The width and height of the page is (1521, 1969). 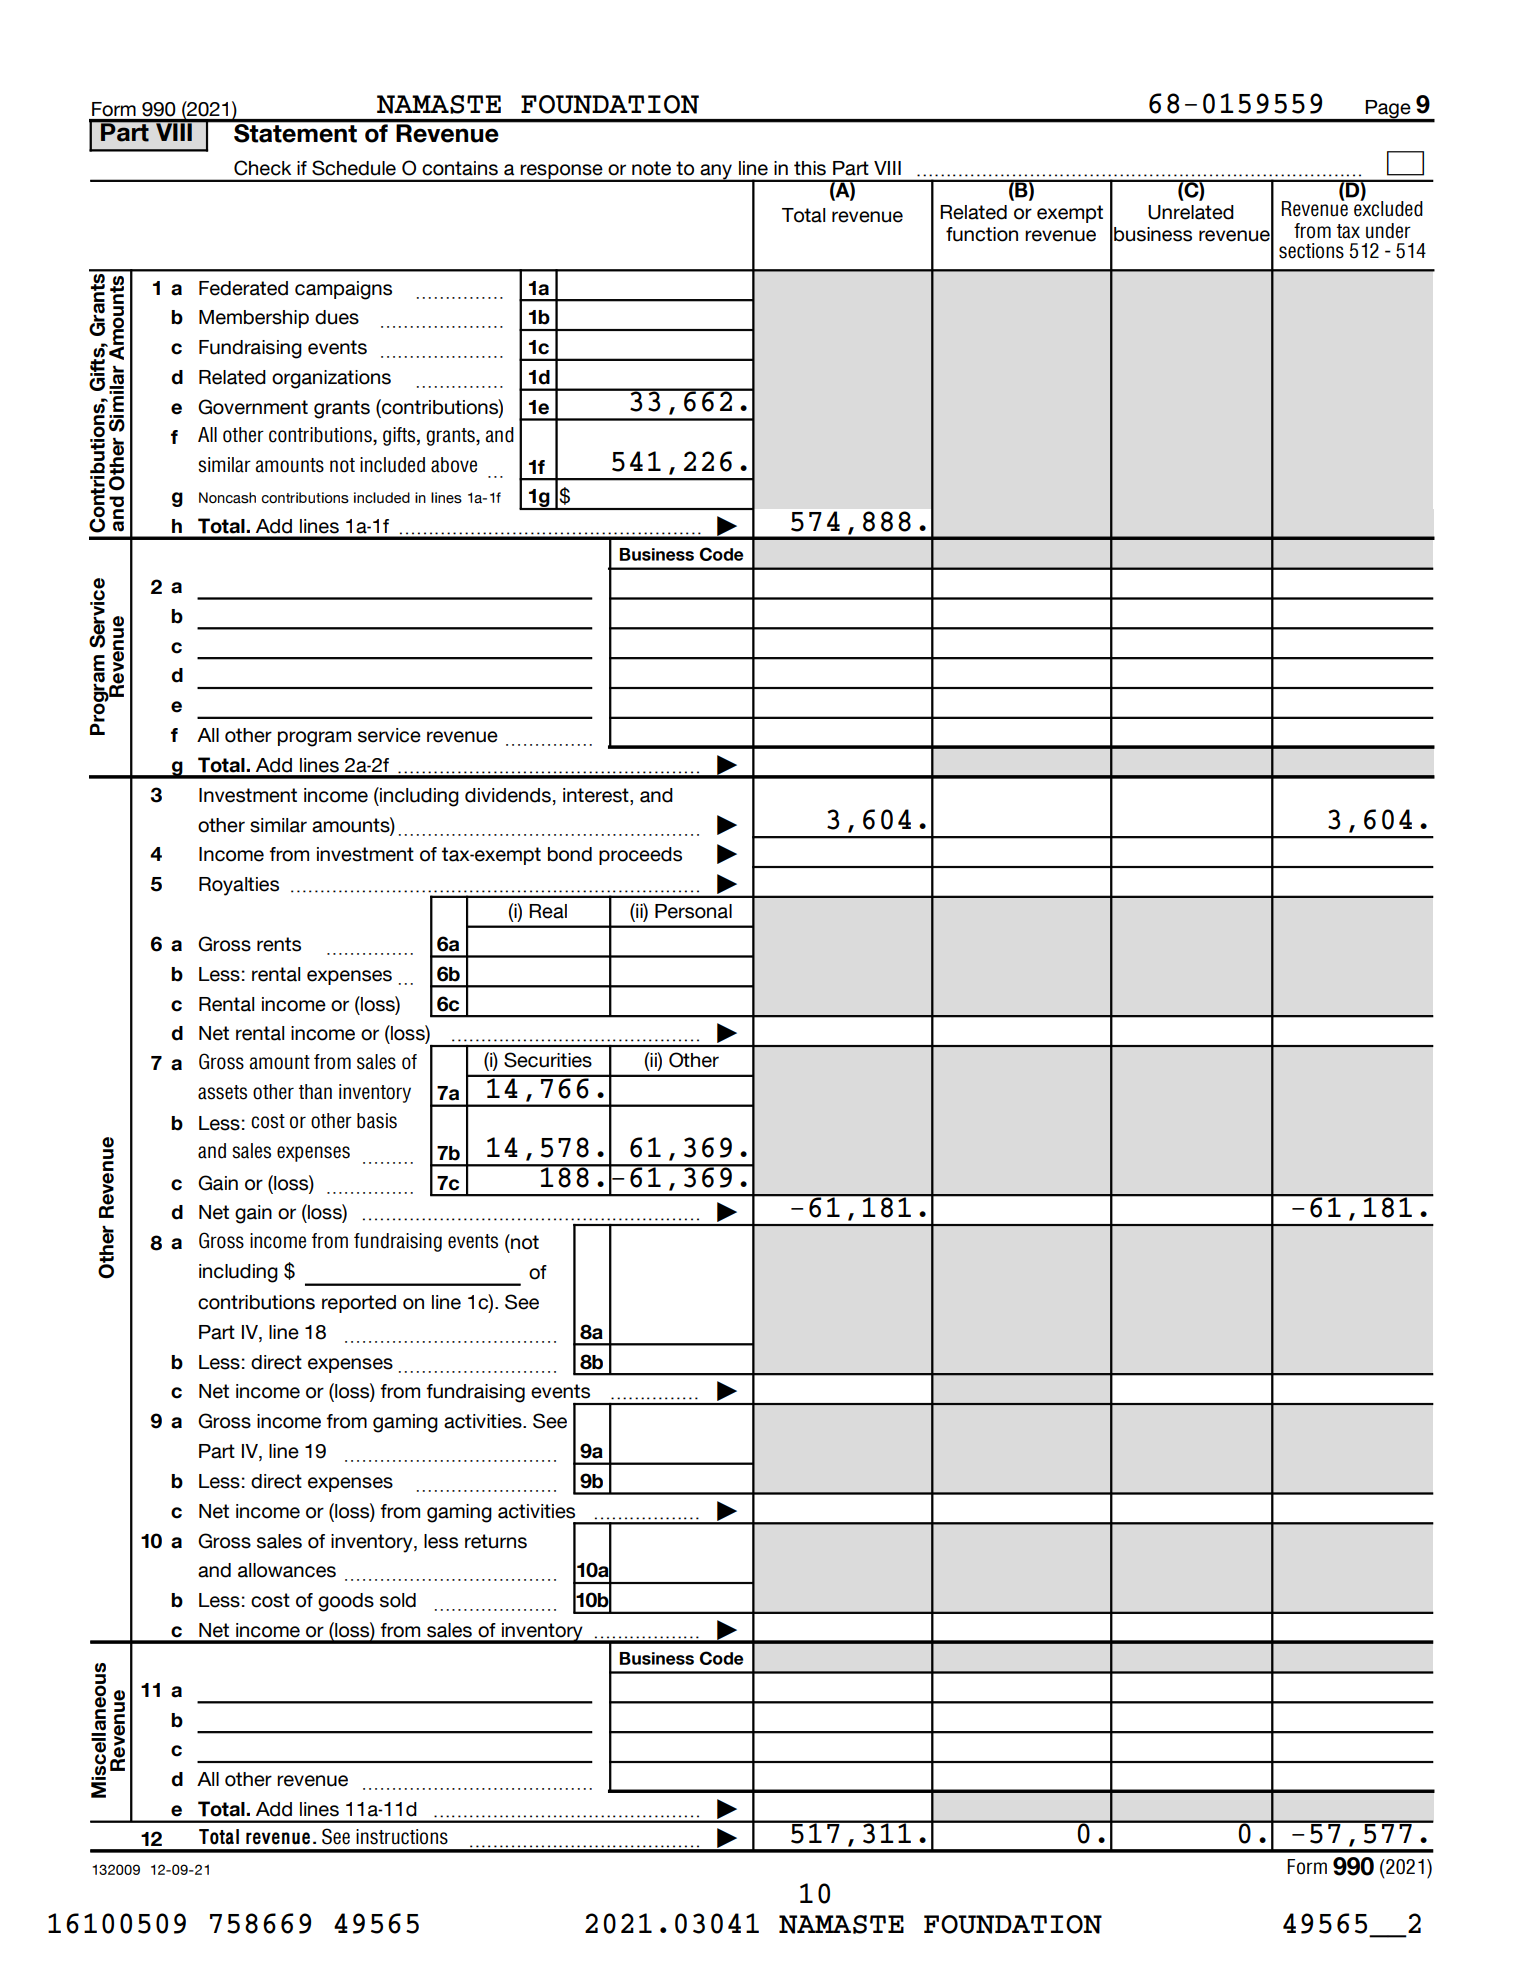 I want to click on Schedule, so click(x=354, y=168).
